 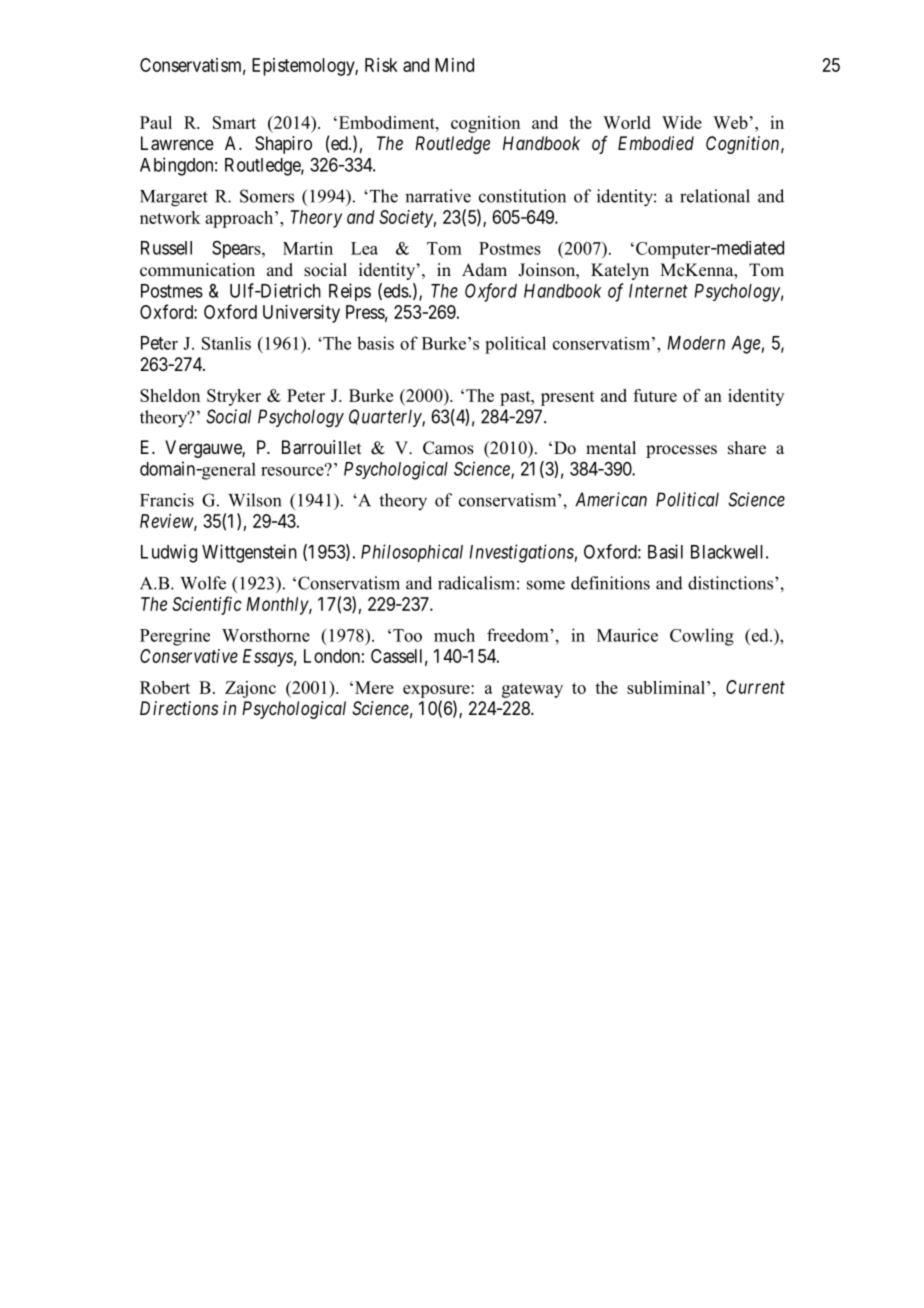 I want to click on Wittgenstein, so click(x=249, y=553).
